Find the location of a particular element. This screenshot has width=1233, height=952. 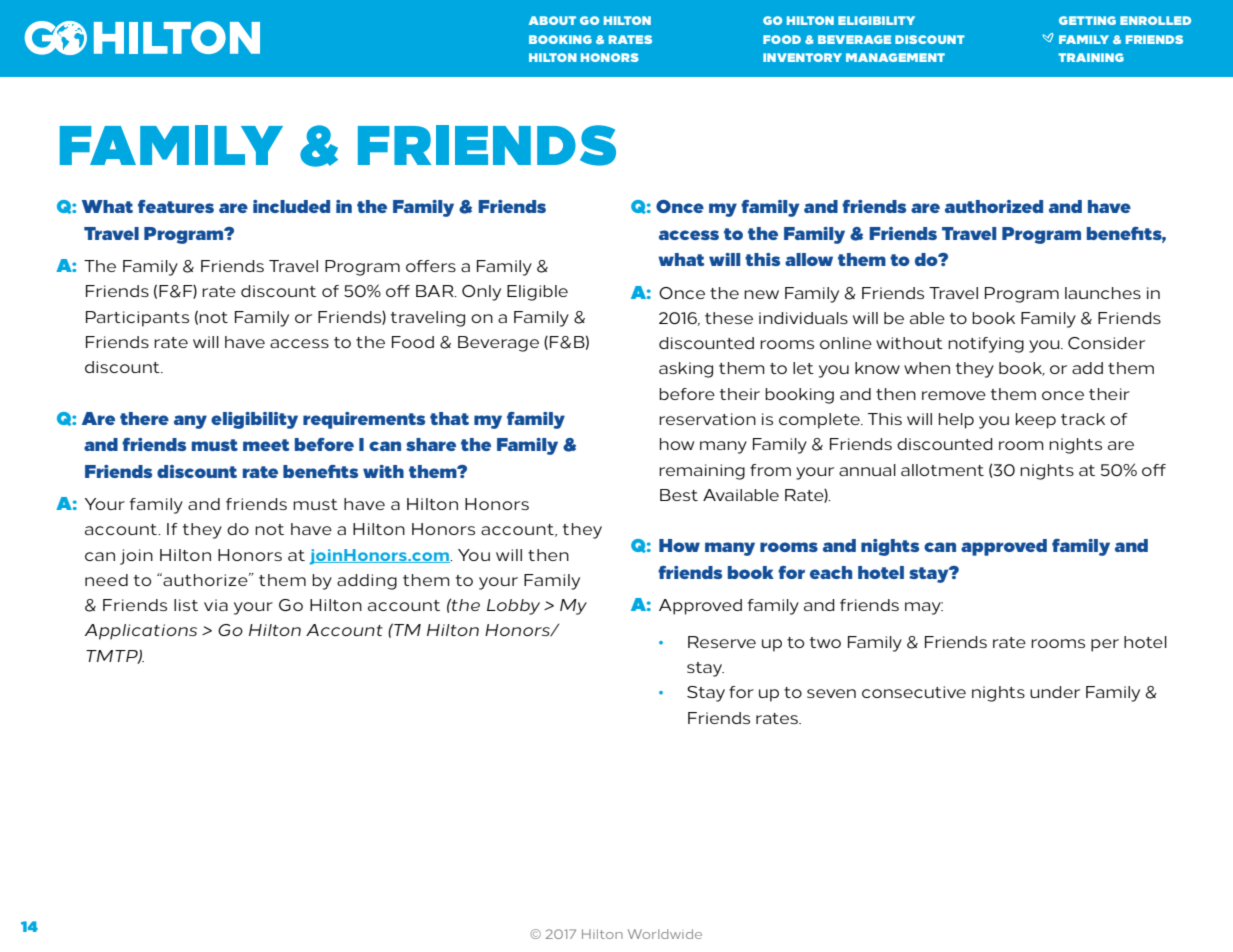

INVENTORY is located at coordinates (802, 57).
